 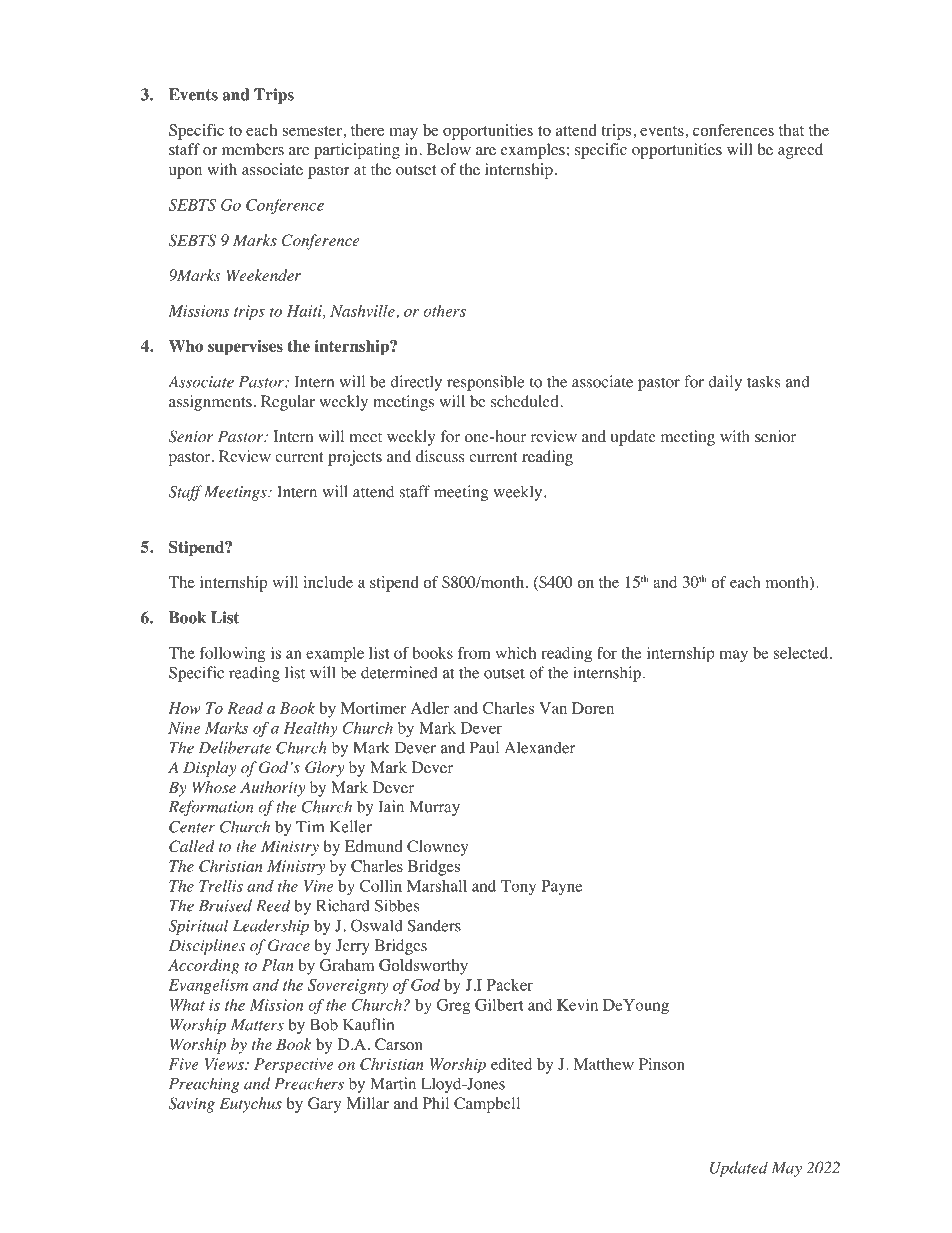 I want to click on following, so click(x=233, y=655).
